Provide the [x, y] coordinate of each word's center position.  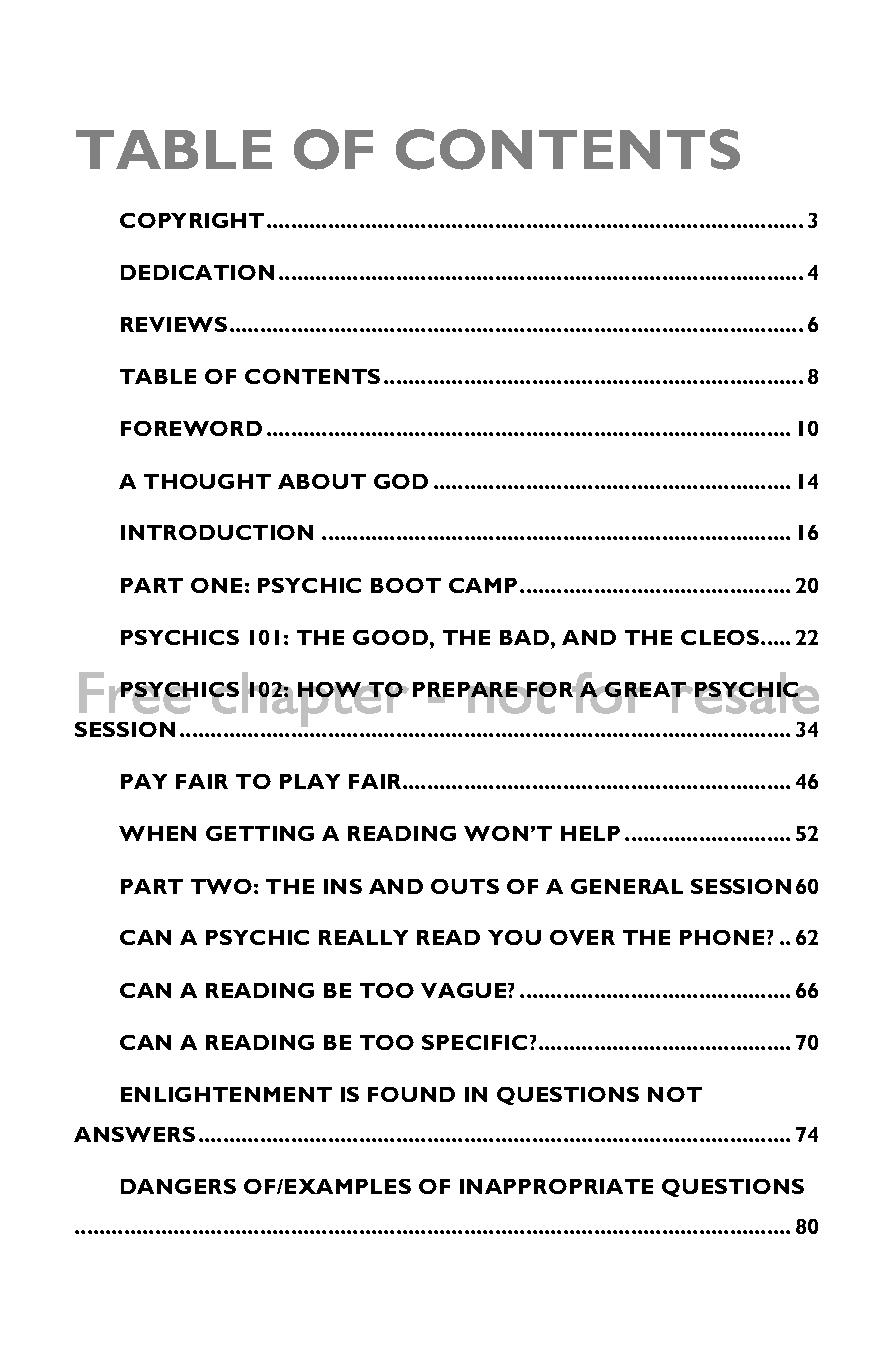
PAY [144, 781]
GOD [401, 481]
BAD [524, 637]
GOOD [392, 637]
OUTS [465, 886]
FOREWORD [191, 428]
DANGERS [178, 1186]
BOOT [406, 585]
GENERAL [627, 886]
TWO [221, 886]
